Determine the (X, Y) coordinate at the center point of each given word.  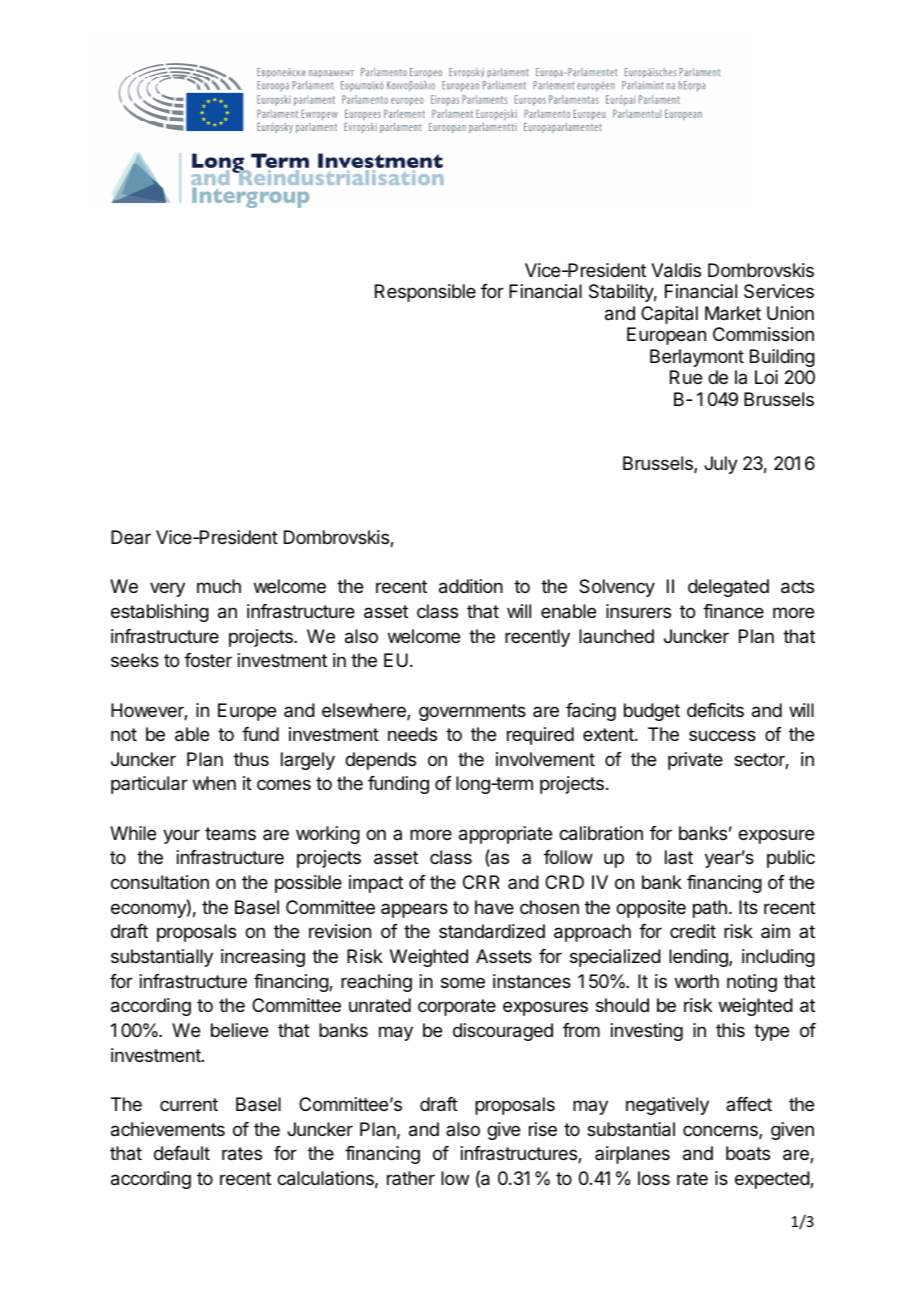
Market (733, 313)
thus (251, 759)
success (722, 735)
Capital (669, 315)
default (182, 1153)
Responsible (425, 293)
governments (472, 712)
